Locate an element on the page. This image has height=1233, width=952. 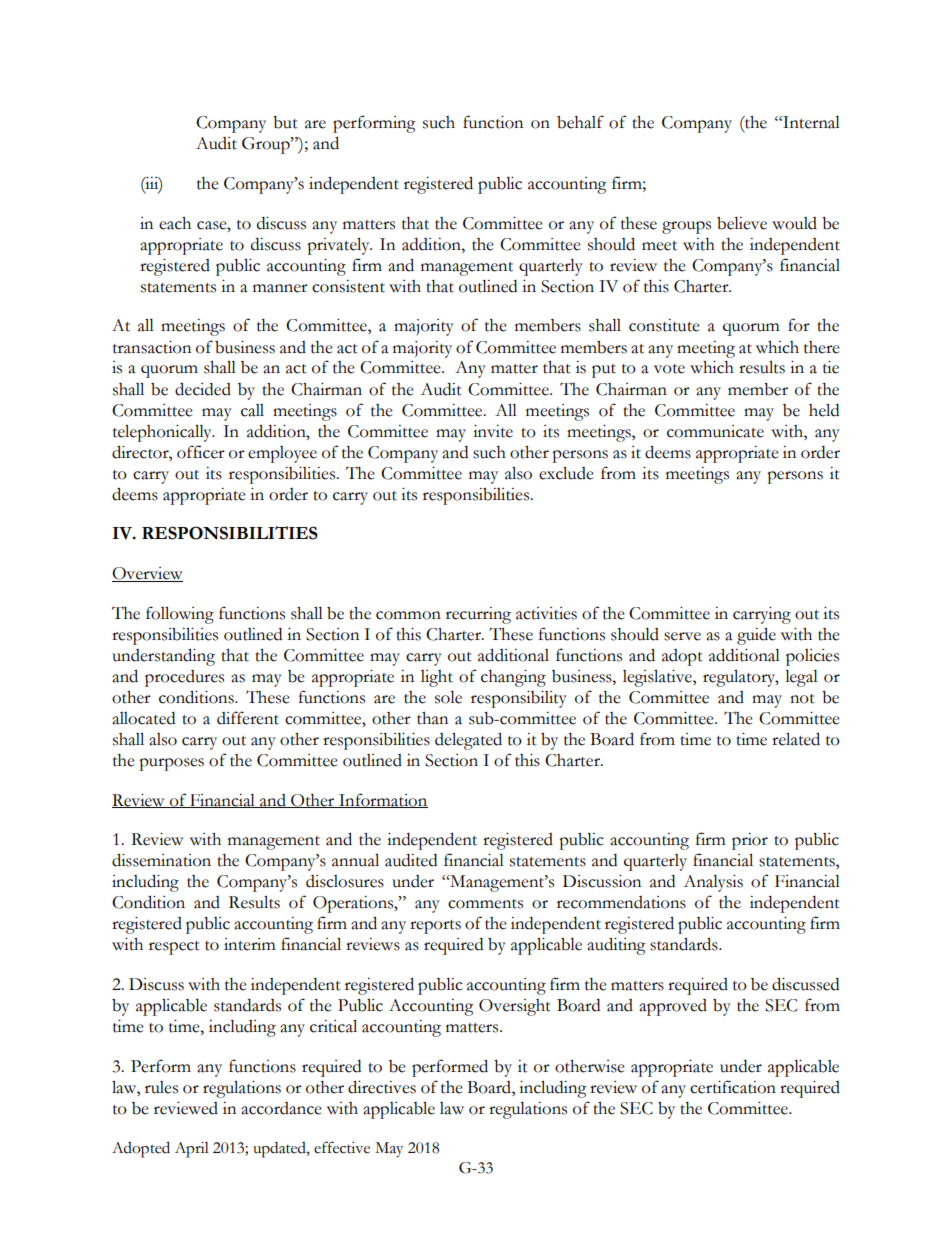
delegated is located at coordinates (468, 741).
